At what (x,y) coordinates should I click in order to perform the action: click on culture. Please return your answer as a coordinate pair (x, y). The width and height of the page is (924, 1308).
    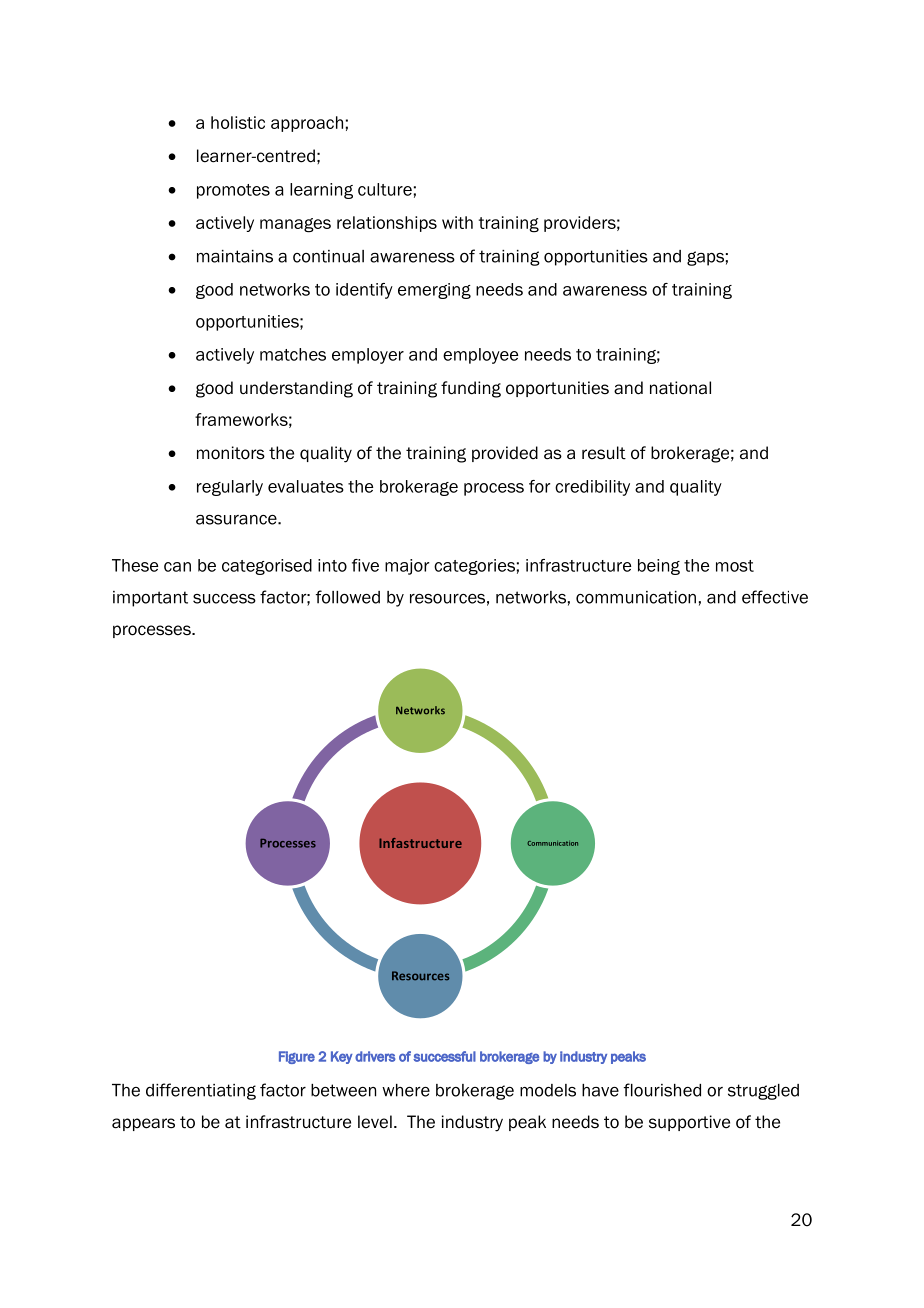
    Looking at the image, I should click on (385, 189).
